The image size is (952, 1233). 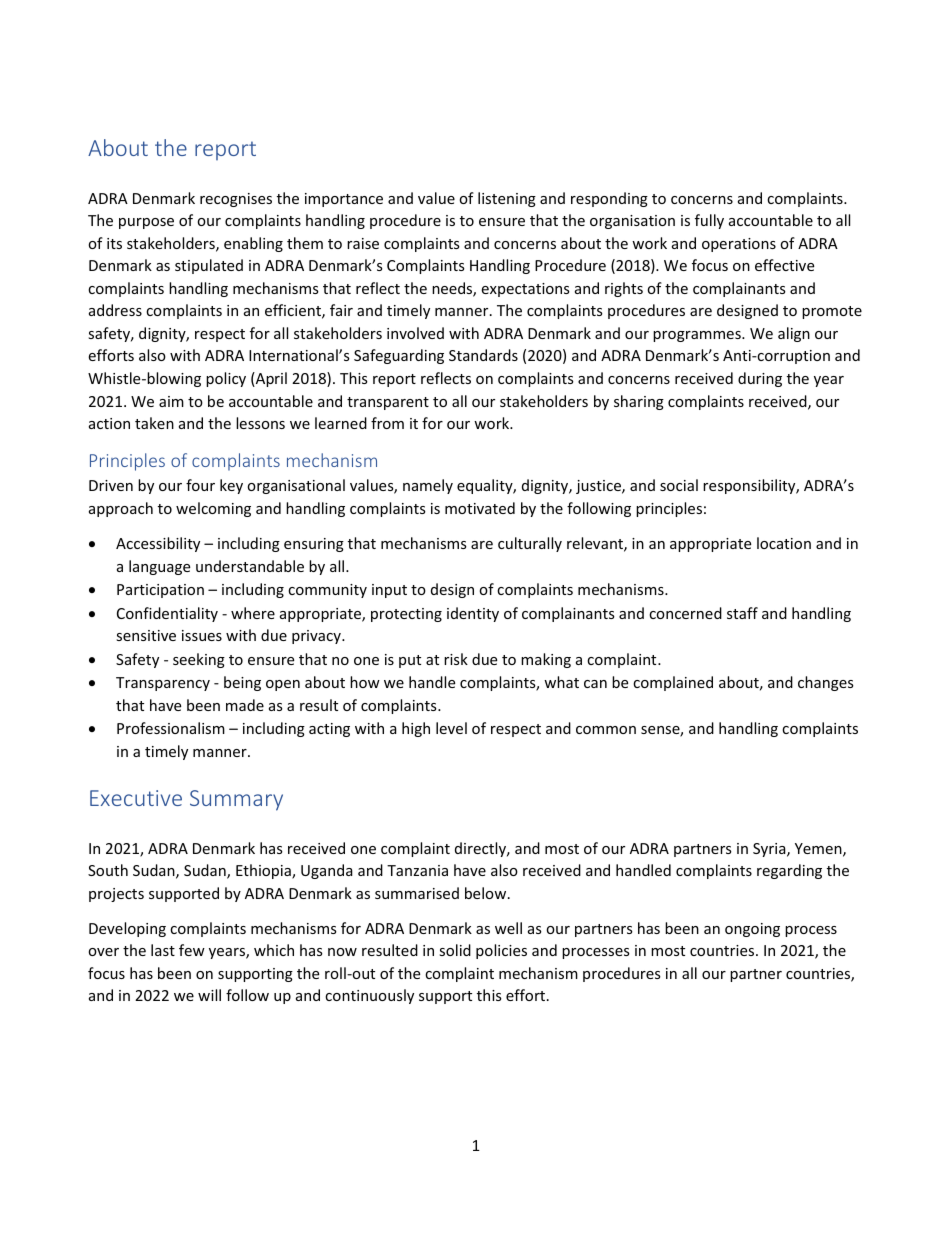 What do you see at coordinates (507, 199) in the screenshot?
I see `listening` at bounding box center [507, 199].
